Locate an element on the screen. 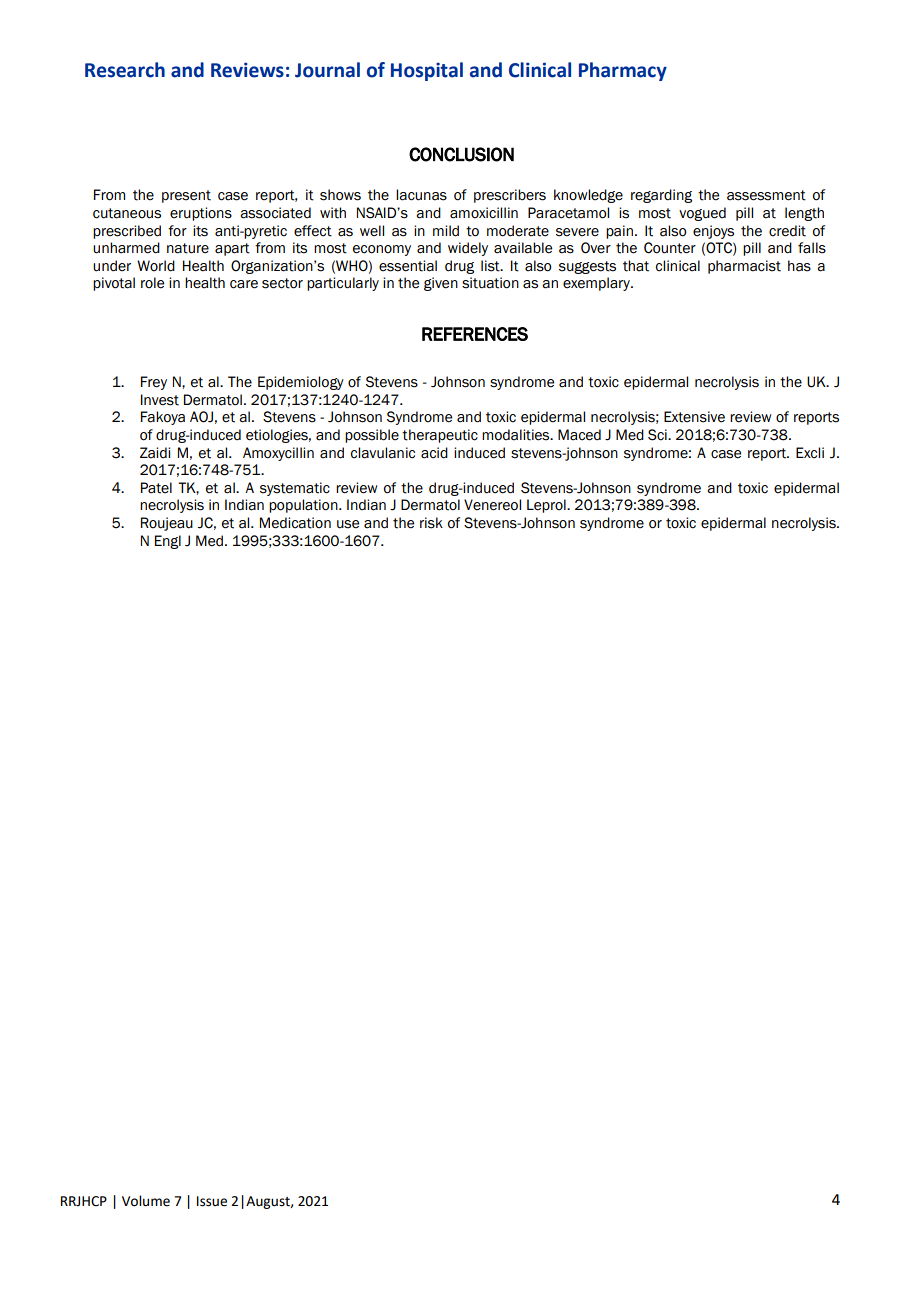 The image size is (924, 1307). Extensive is located at coordinates (694, 417).
